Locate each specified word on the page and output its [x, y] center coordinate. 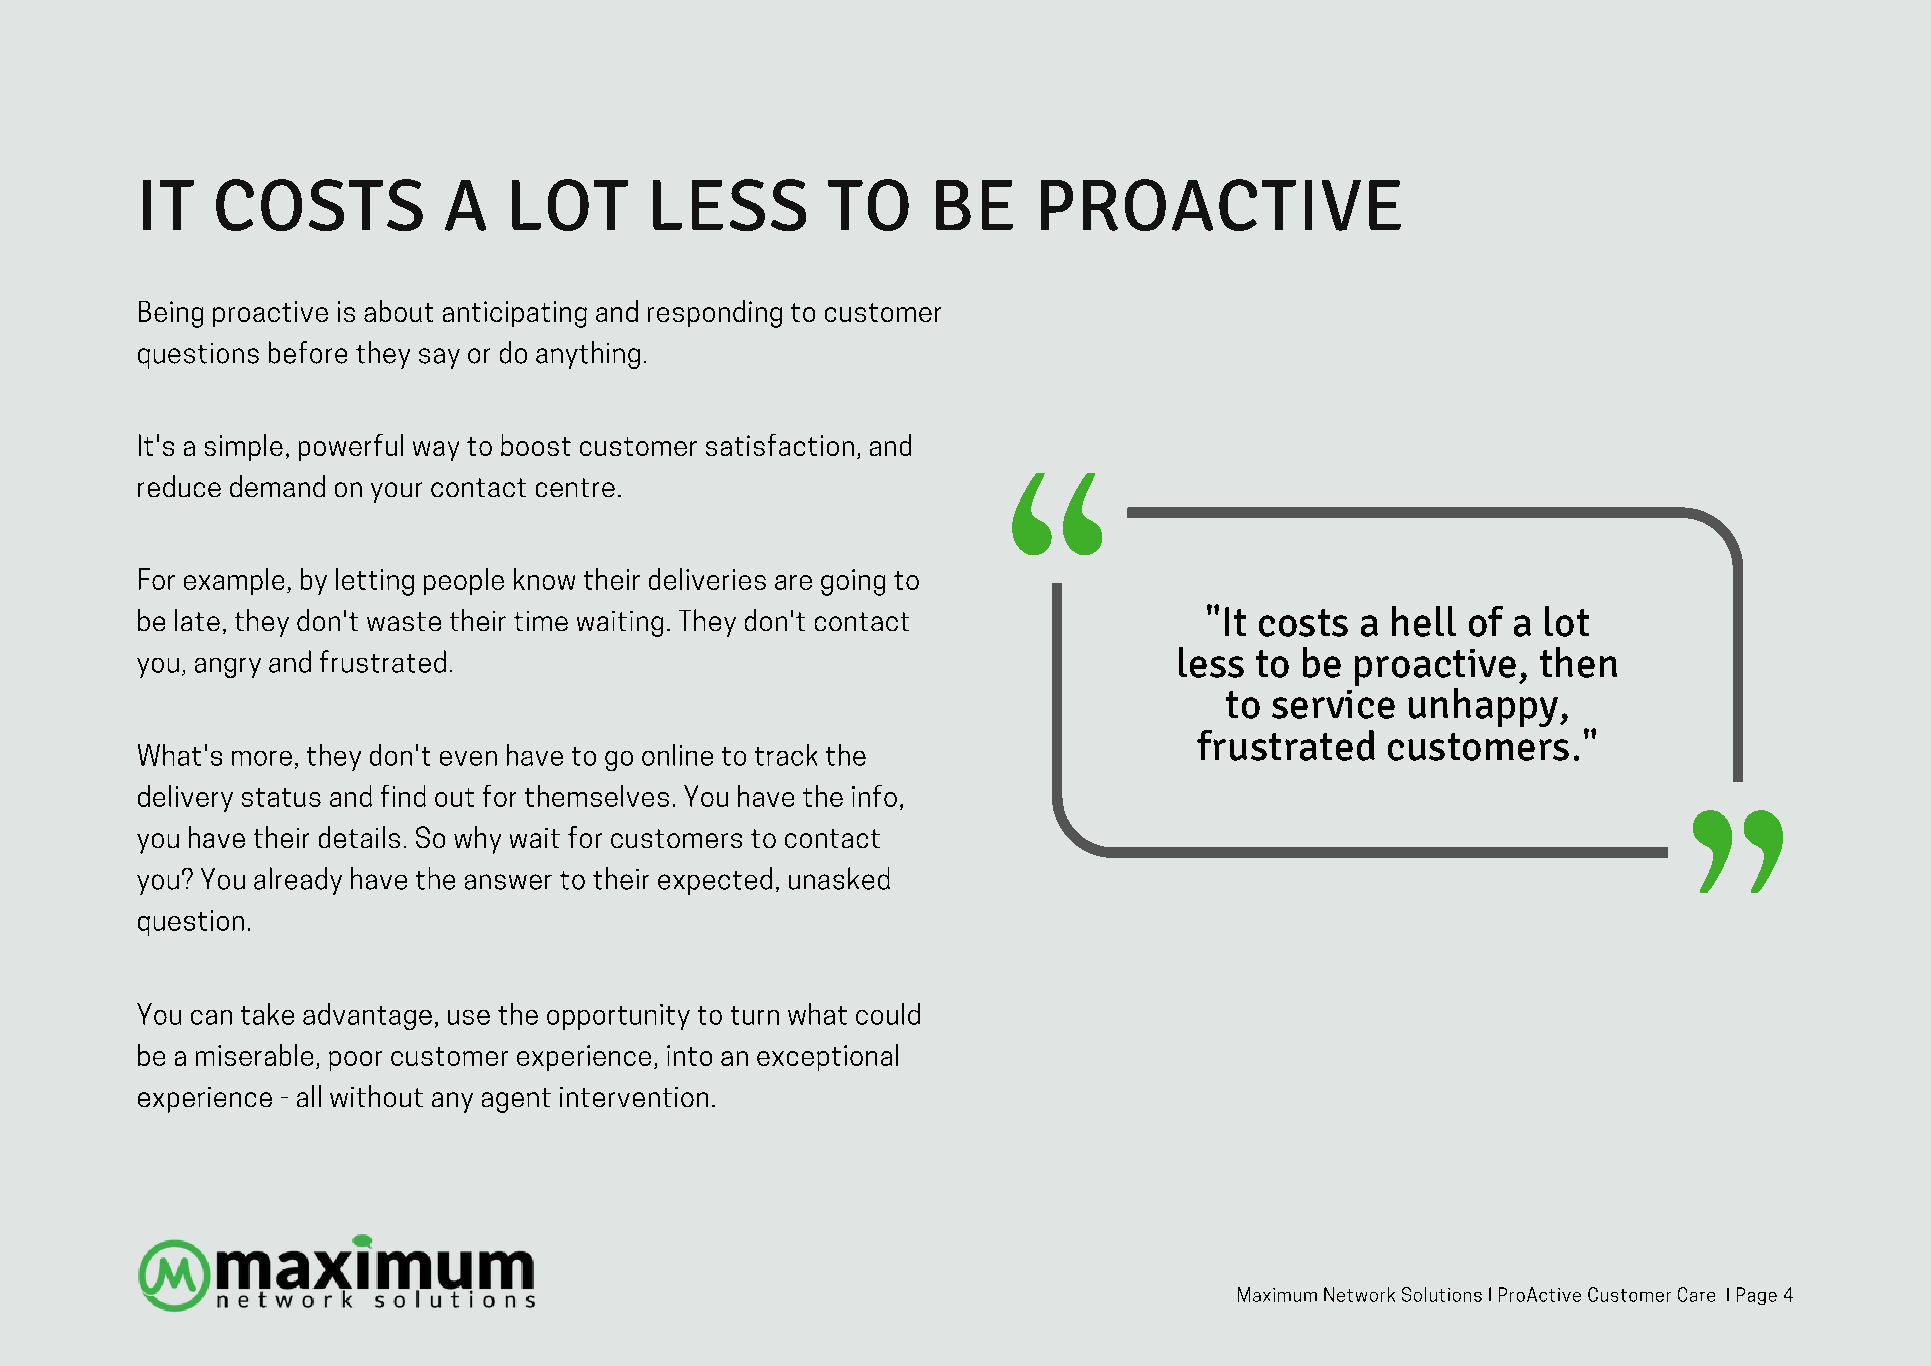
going [853, 582]
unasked [839, 878]
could [888, 1014]
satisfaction [780, 445]
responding [715, 314]
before [308, 352]
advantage [367, 1016]
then [1578, 662]
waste [404, 621]
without [376, 1096]
